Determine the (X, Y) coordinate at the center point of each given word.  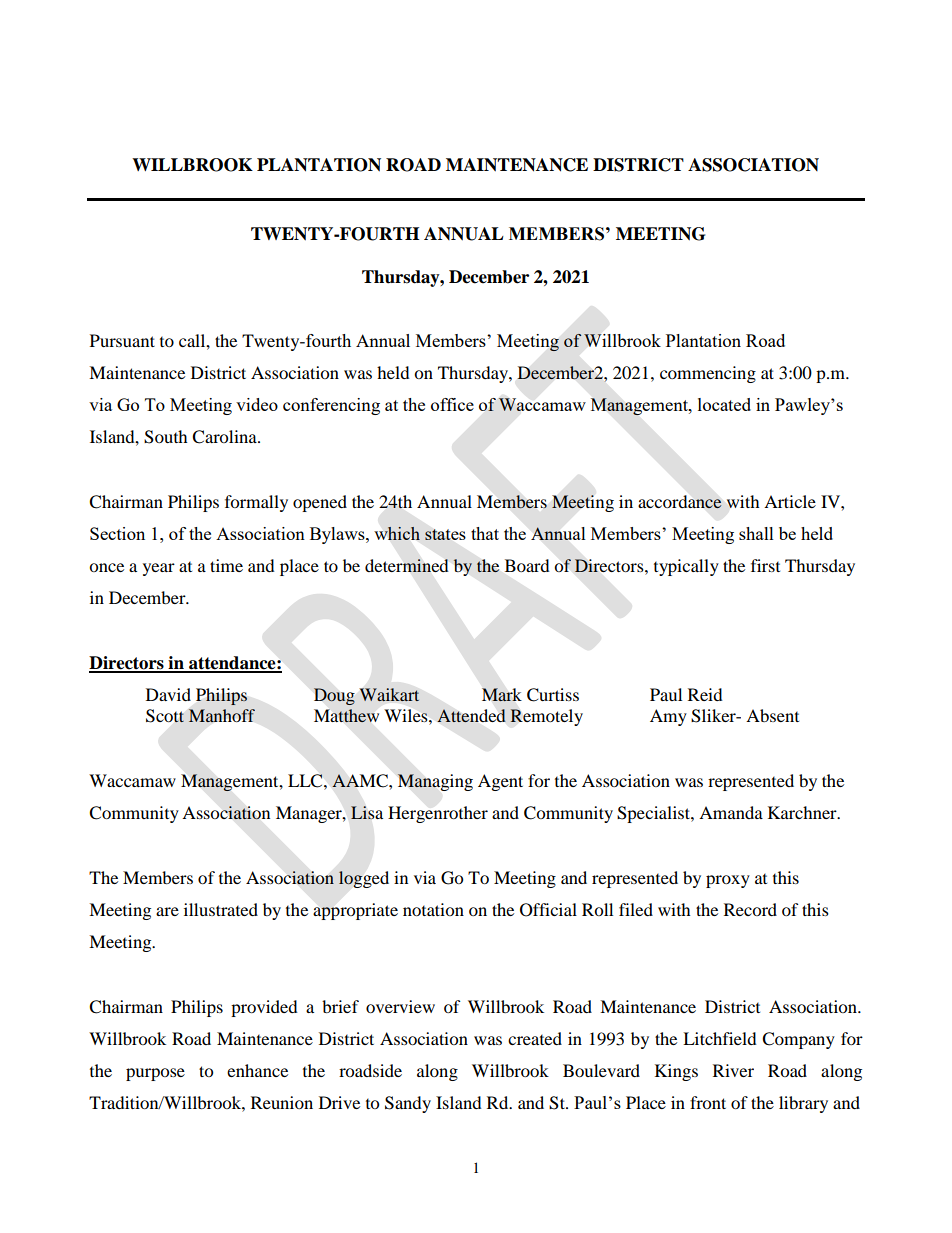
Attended (471, 716)
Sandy (408, 1104)
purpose (155, 1074)
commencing (708, 374)
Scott (165, 716)
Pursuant (122, 340)
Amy (668, 717)
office (452, 404)
